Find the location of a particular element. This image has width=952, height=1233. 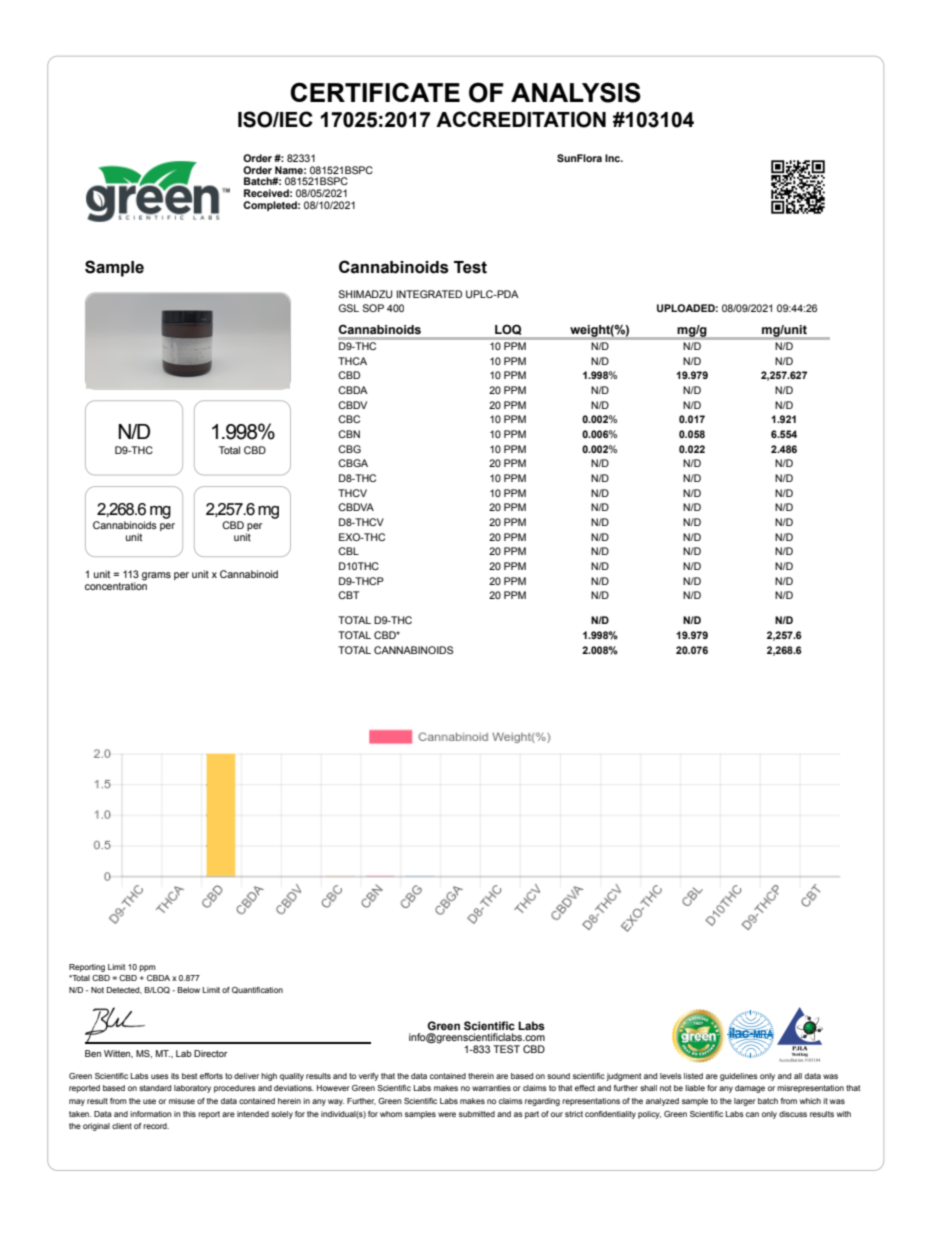

CBL is located at coordinates (348, 551).
